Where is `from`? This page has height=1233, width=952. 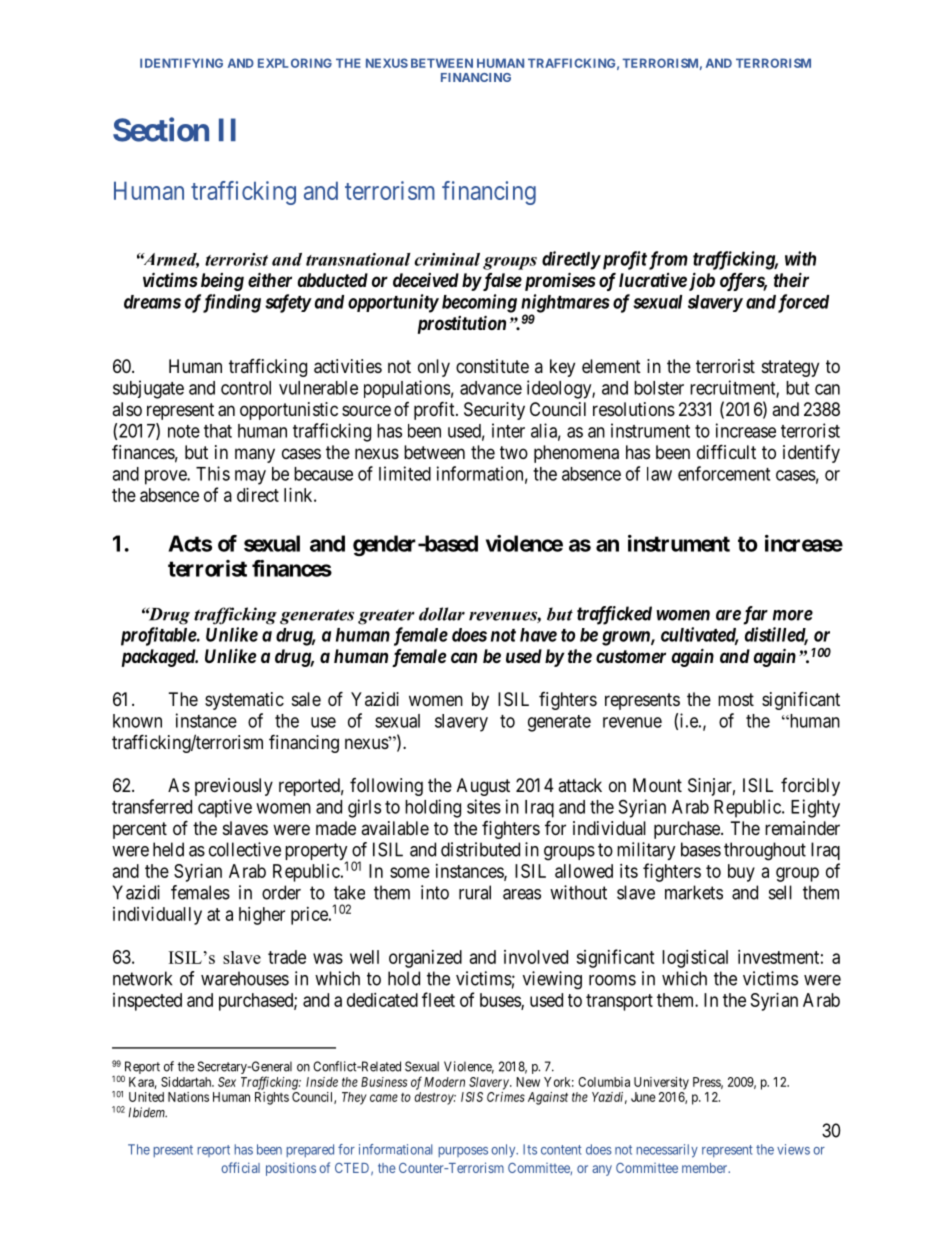
from is located at coordinates (667, 260).
